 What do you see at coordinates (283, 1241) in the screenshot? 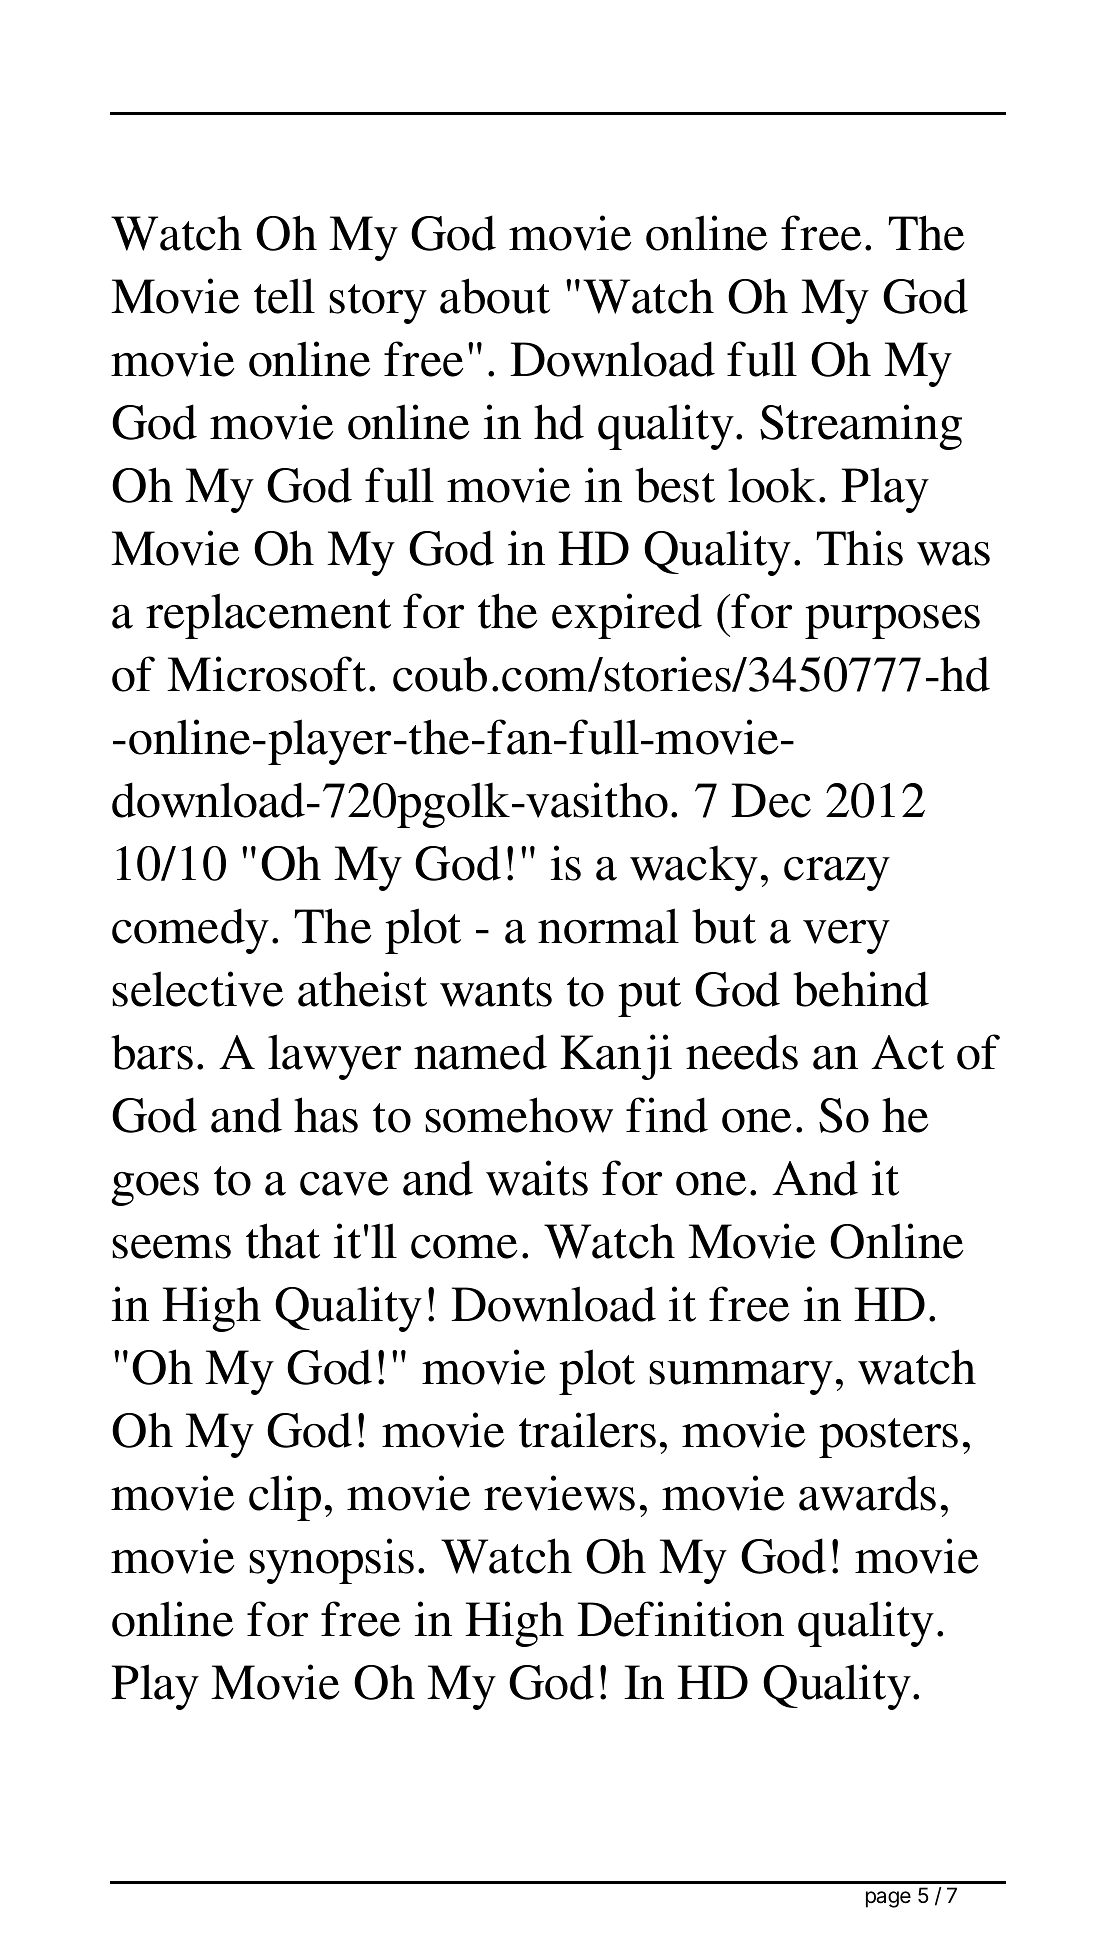
I see `that` at bounding box center [283, 1241].
